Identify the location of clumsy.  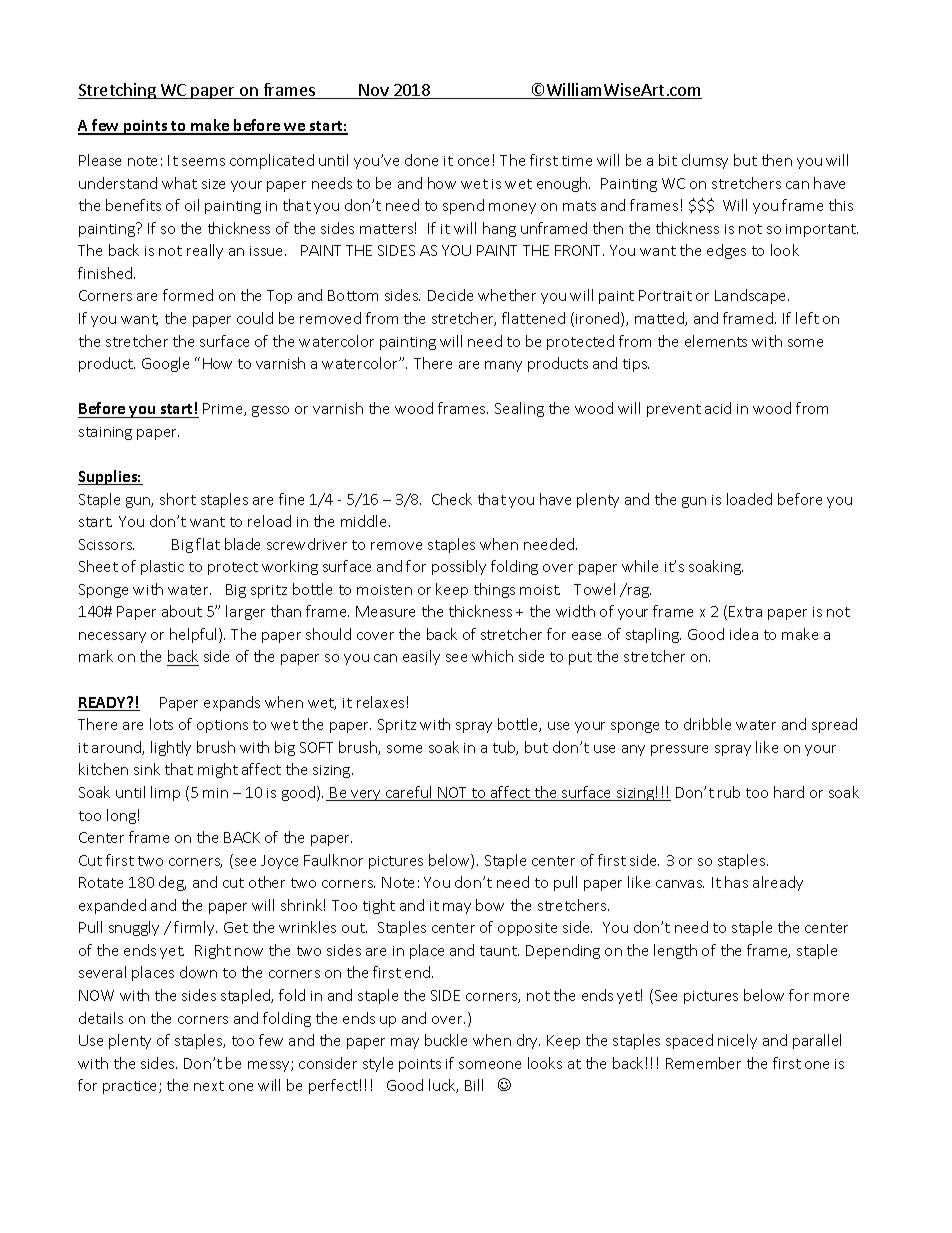
(705, 161).
